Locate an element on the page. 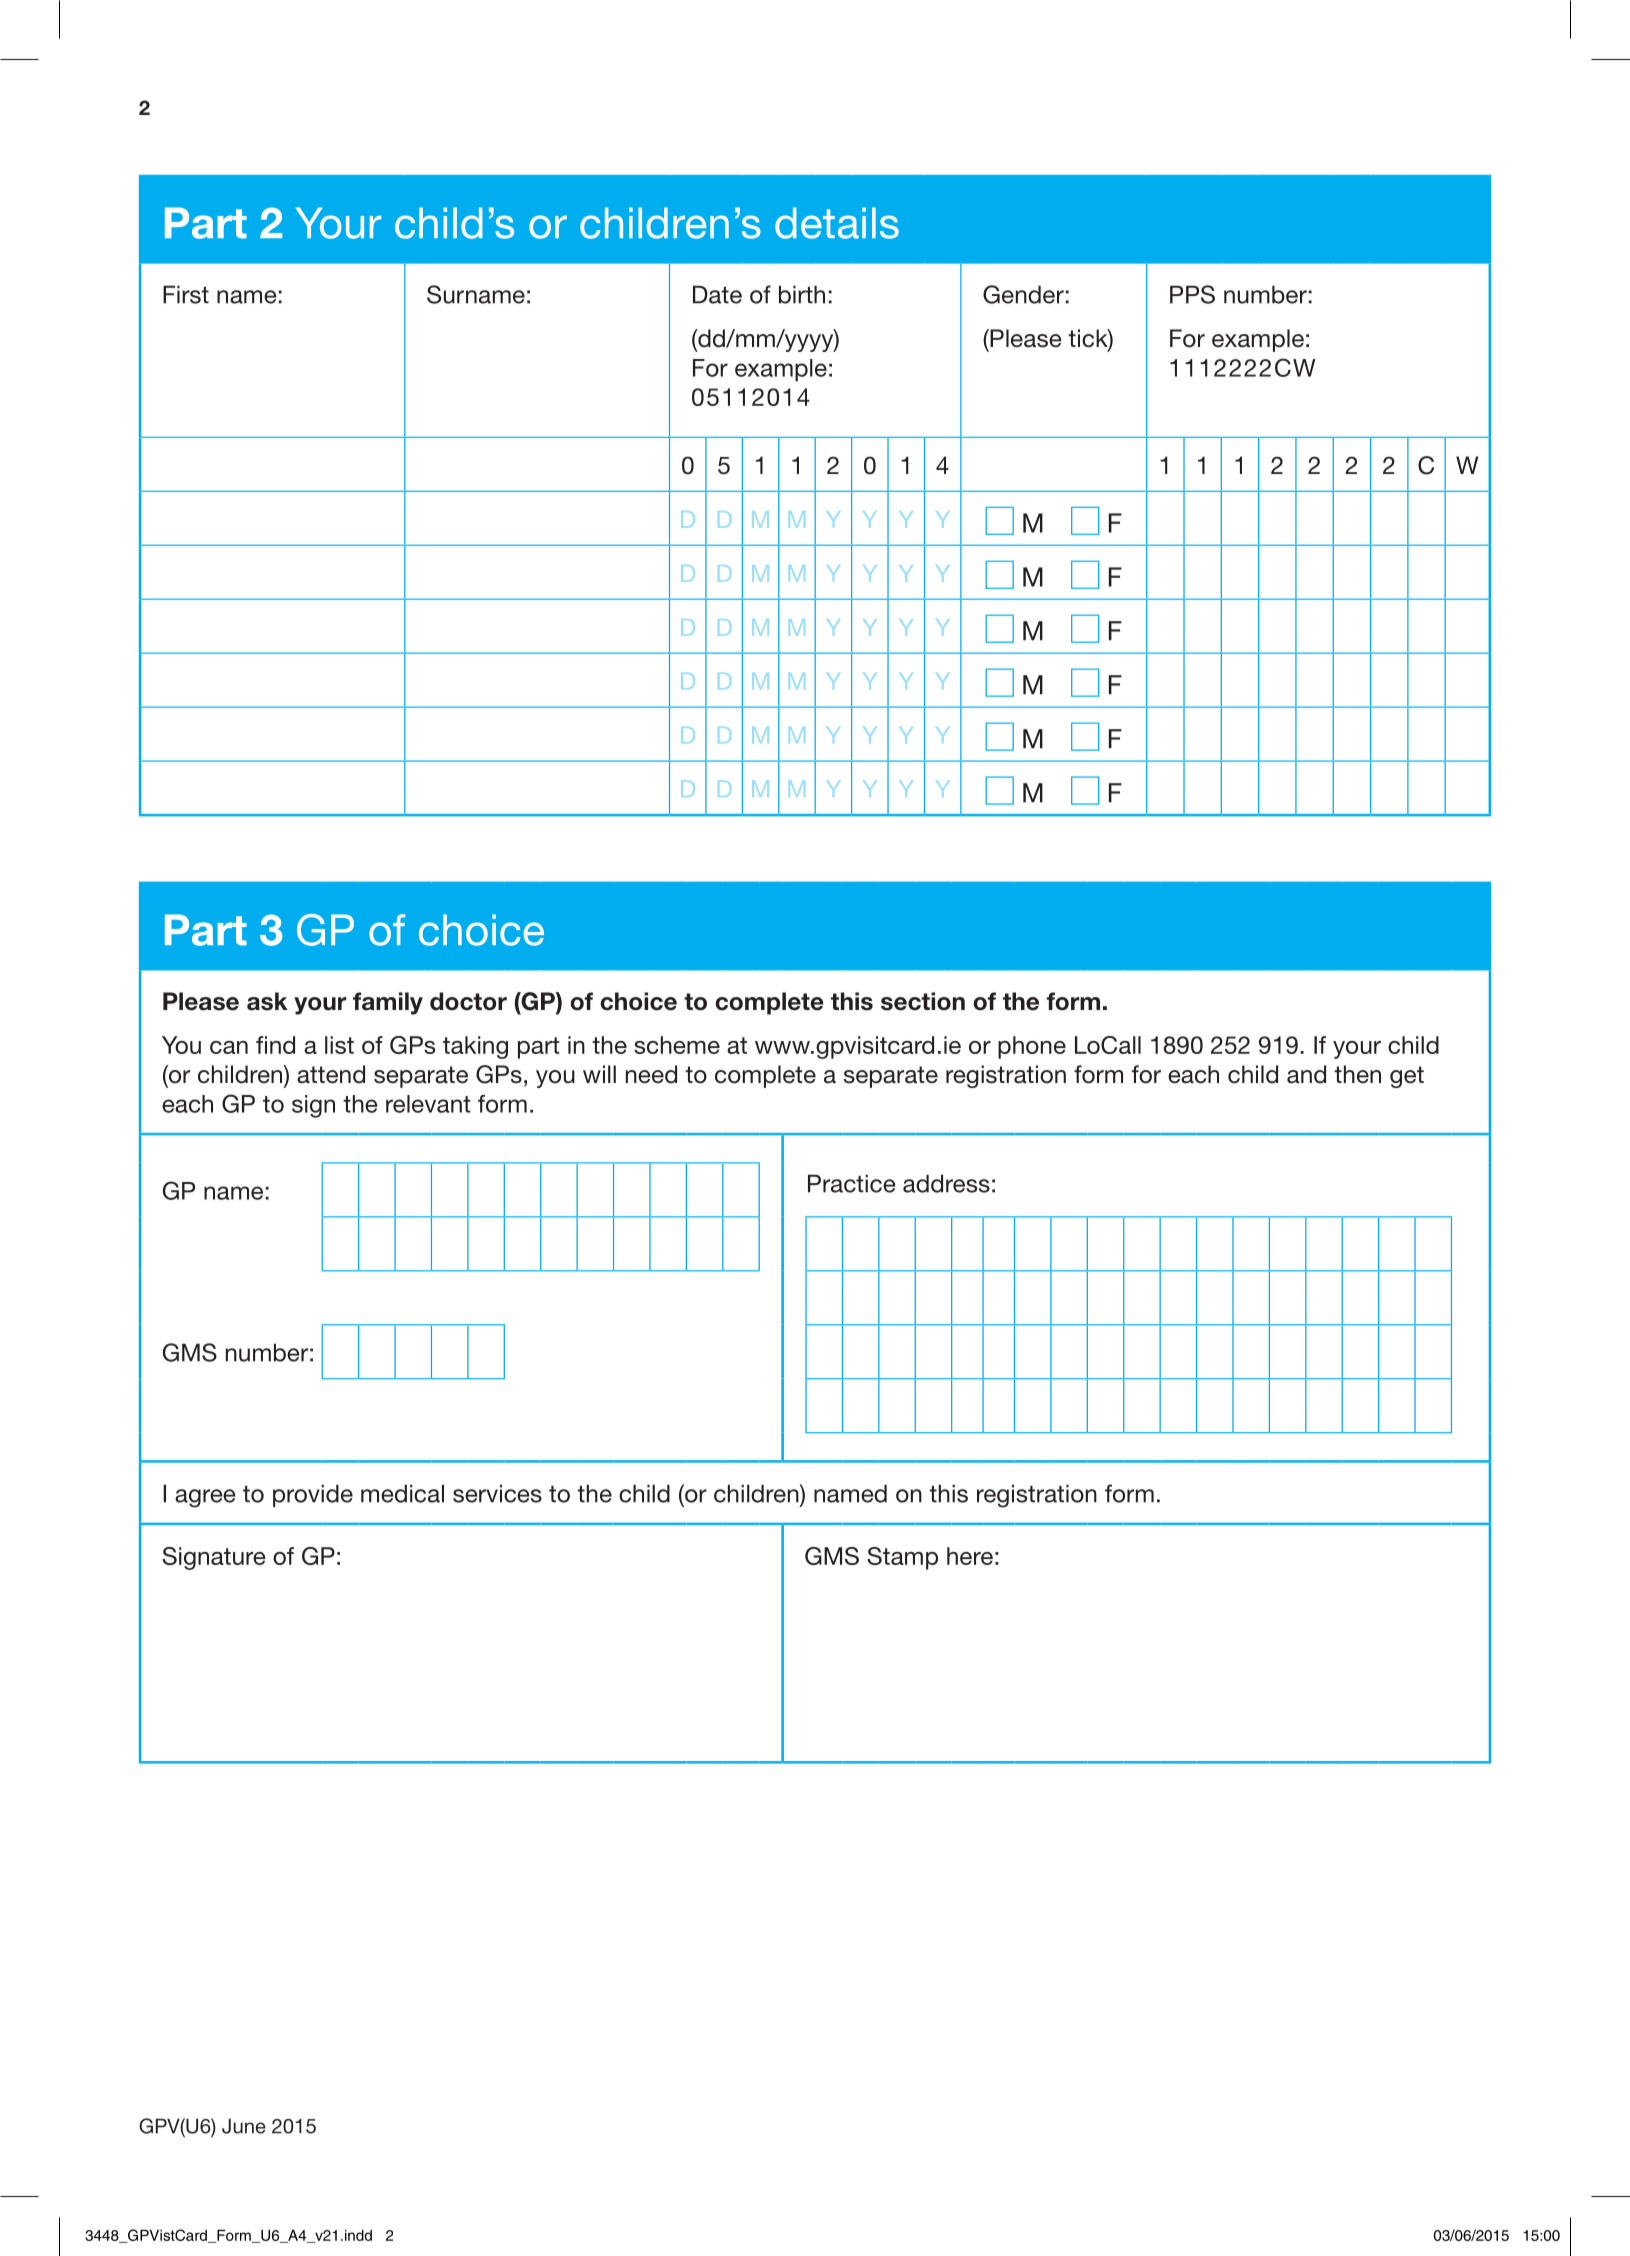  birth is located at coordinates (802, 294).
